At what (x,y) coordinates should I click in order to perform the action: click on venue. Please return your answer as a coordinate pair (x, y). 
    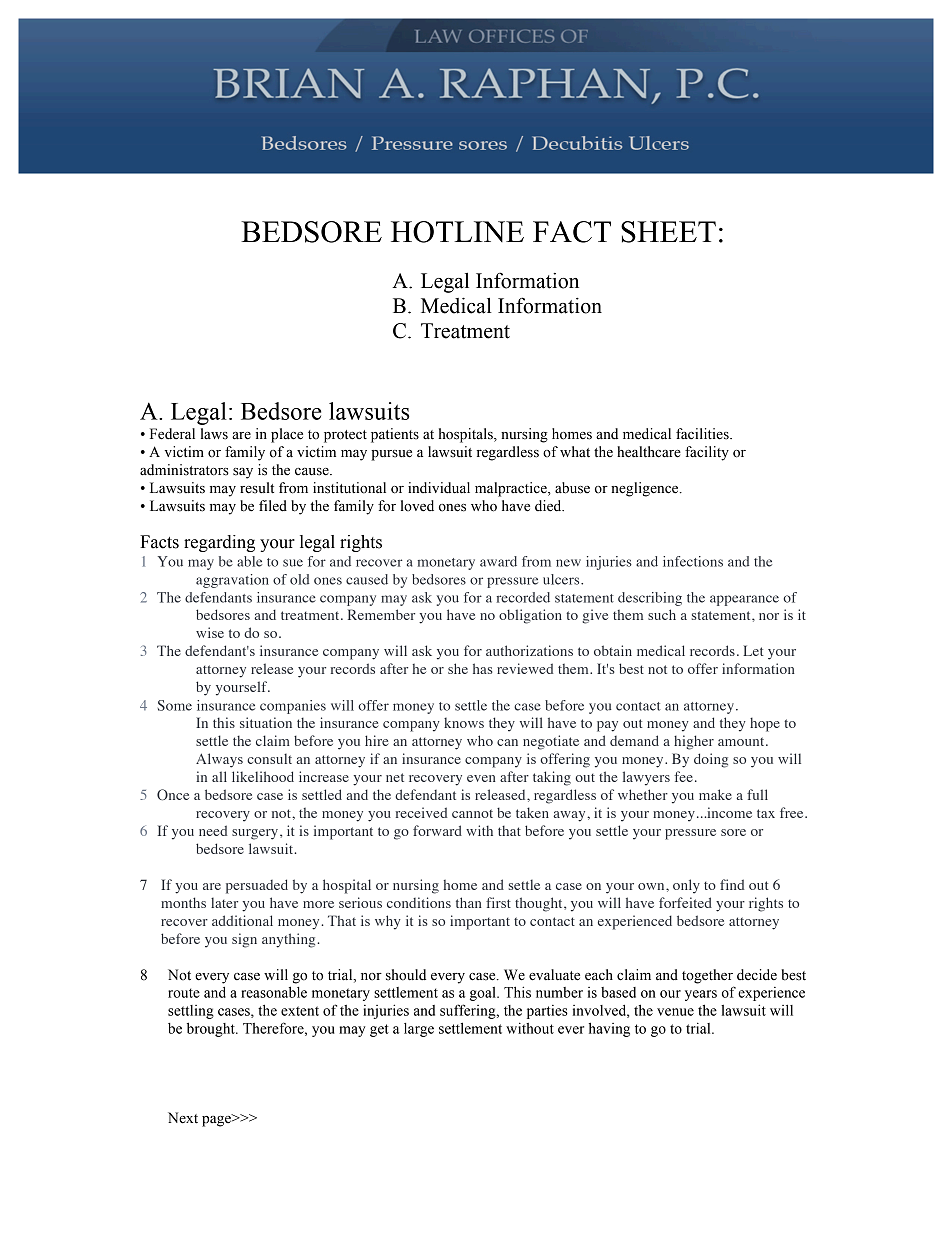
    Looking at the image, I should click on (675, 1012).
